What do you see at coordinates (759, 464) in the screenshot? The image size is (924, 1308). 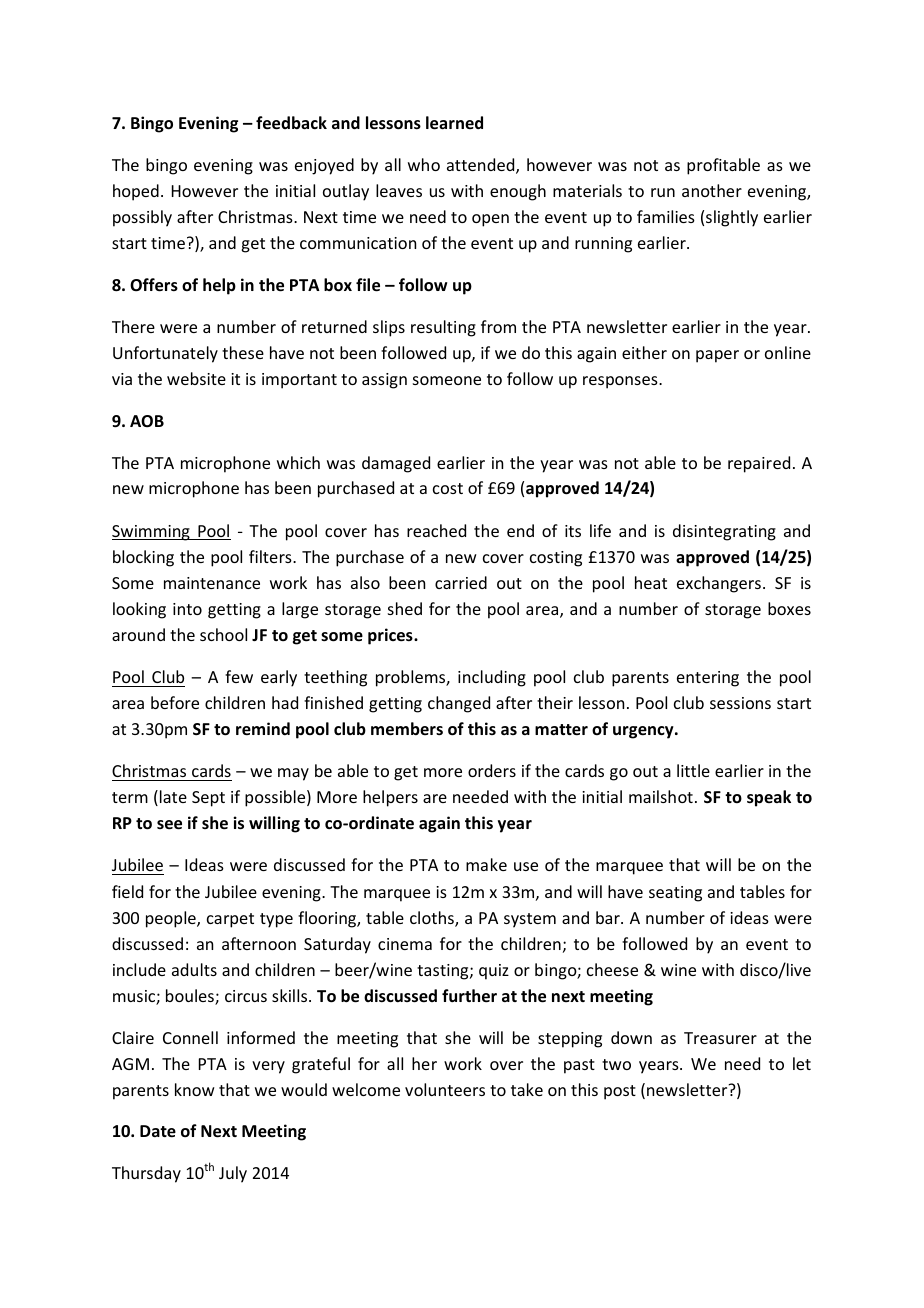 I see `repaired` at bounding box center [759, 464].
